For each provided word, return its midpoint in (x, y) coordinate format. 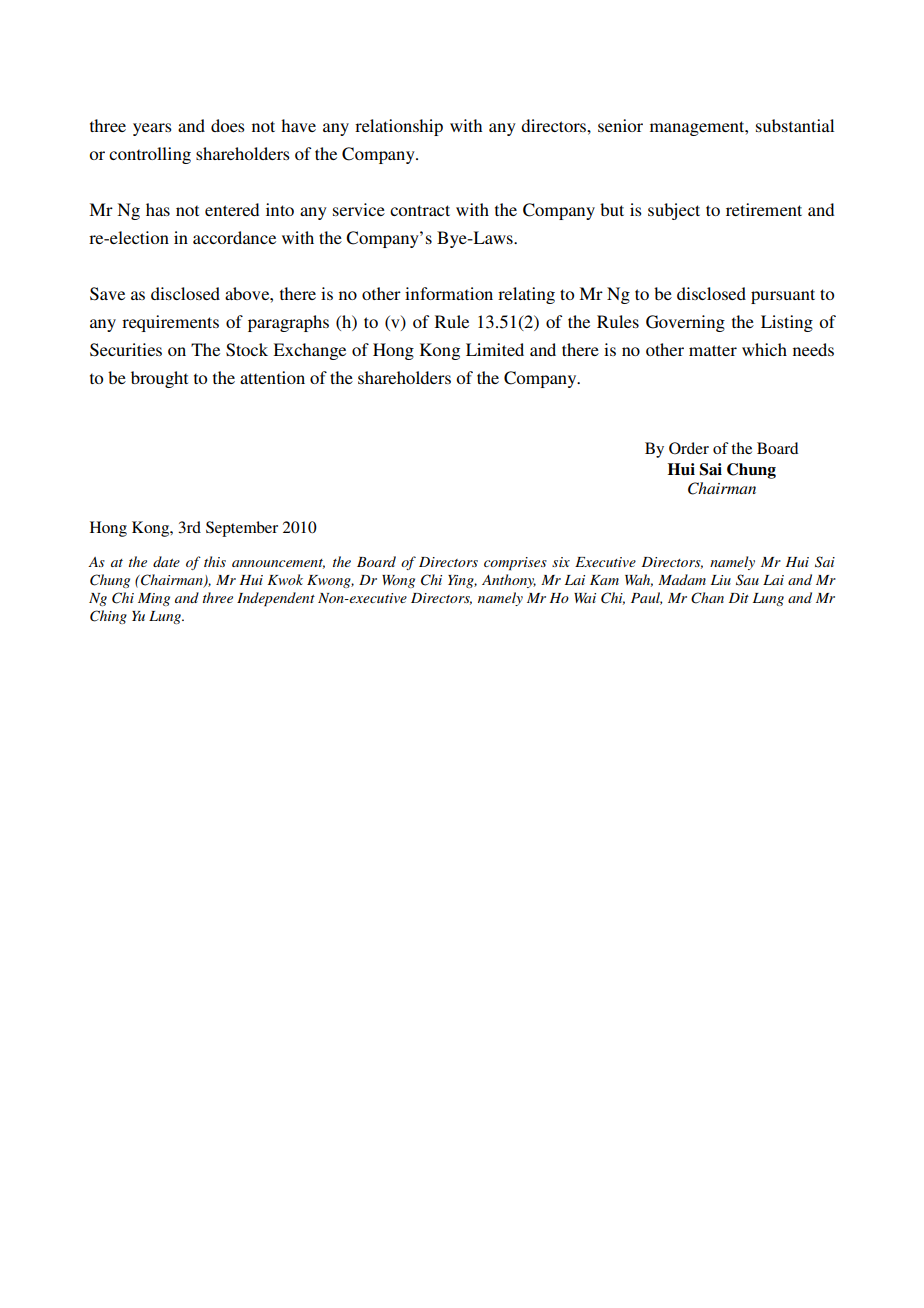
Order (689, 448)
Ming (154, 599)
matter (713, 350)
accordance (234, 237)
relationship (399, 127)
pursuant (783, 296)
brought (159, 379)
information (449, 293)
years (152, 129)
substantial (795, 125)
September (242, 529)
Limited (495, 349)
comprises (515, 564)
